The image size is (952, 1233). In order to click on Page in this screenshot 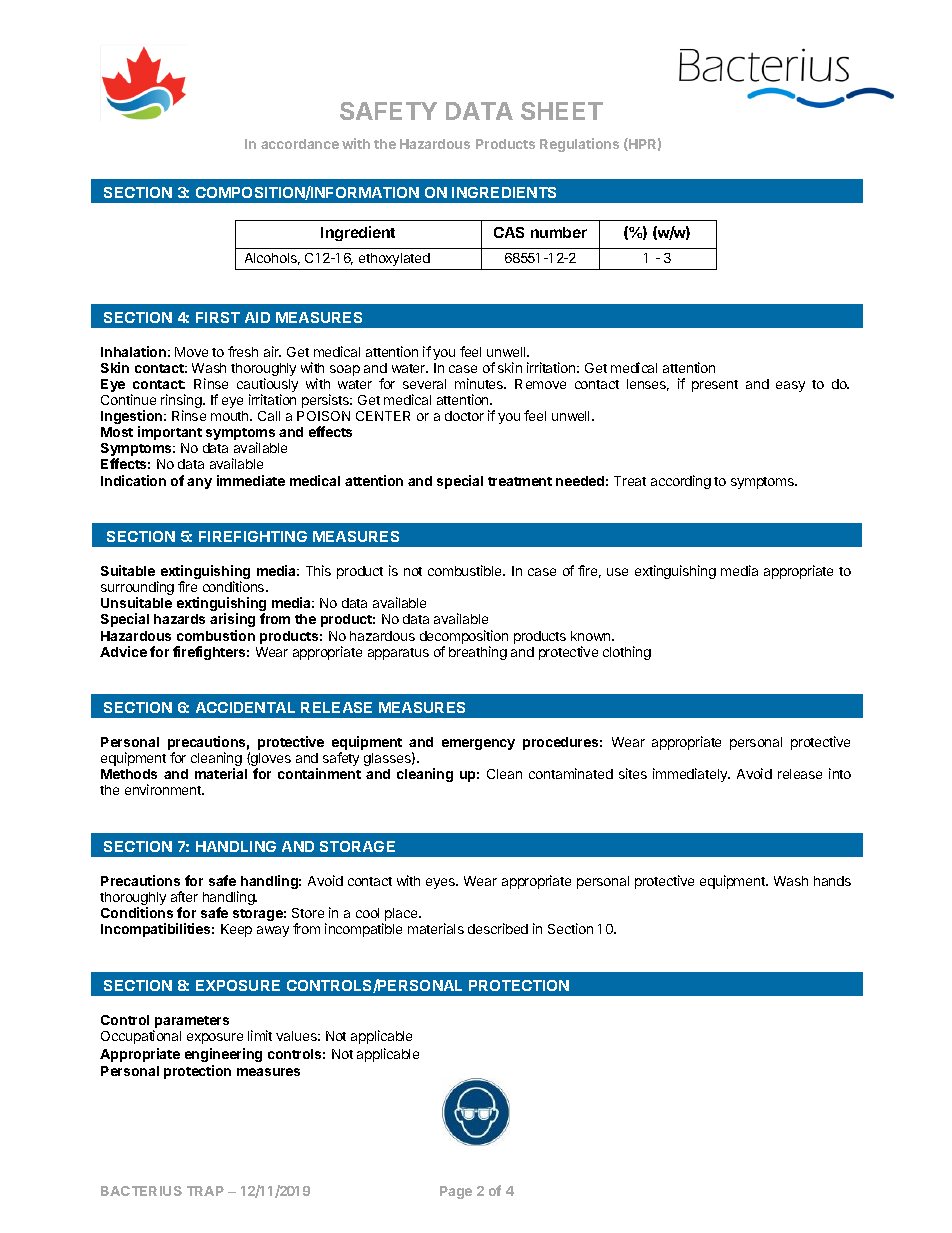, I will do `click(456, 1192)`.
